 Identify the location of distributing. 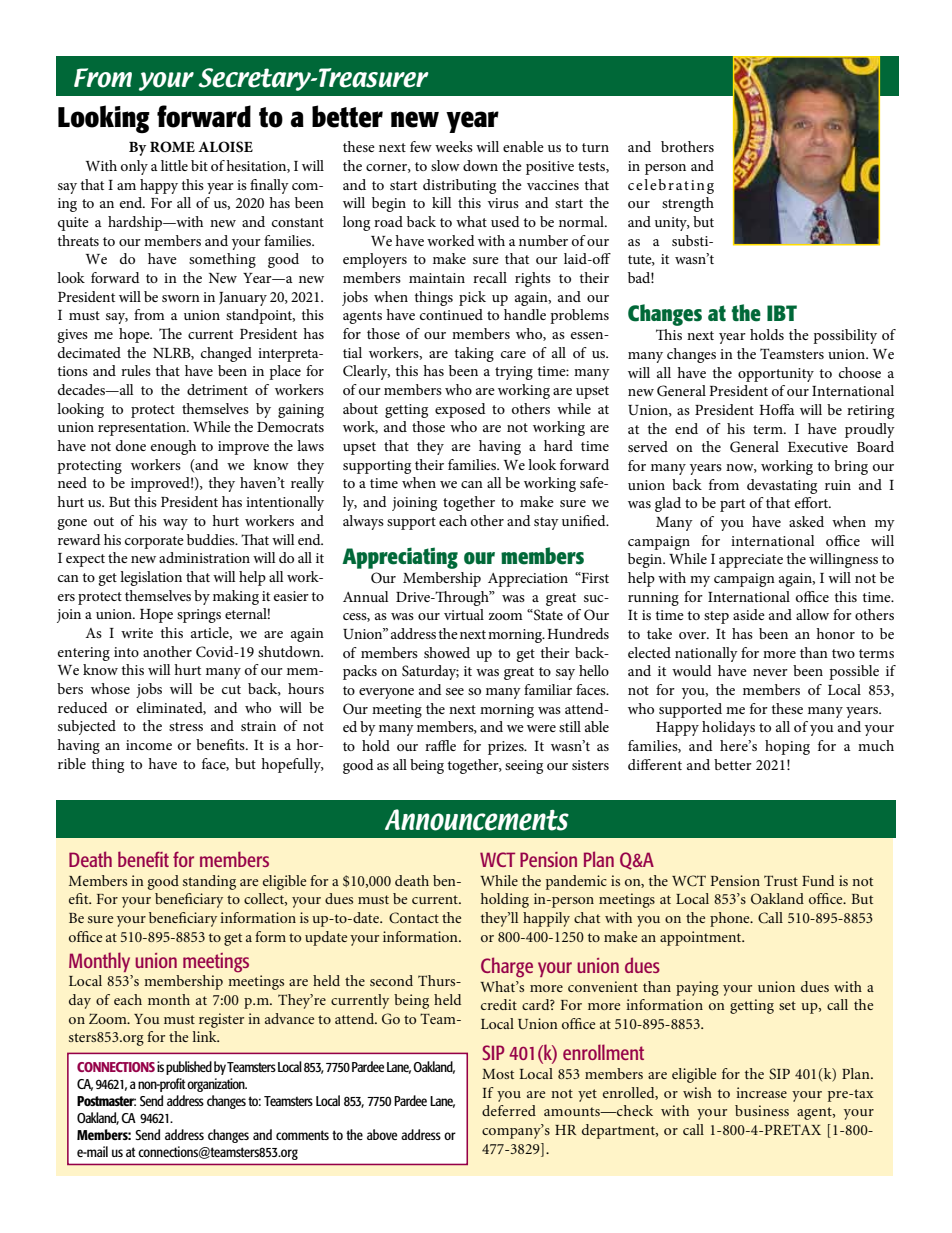
(459, 186).
